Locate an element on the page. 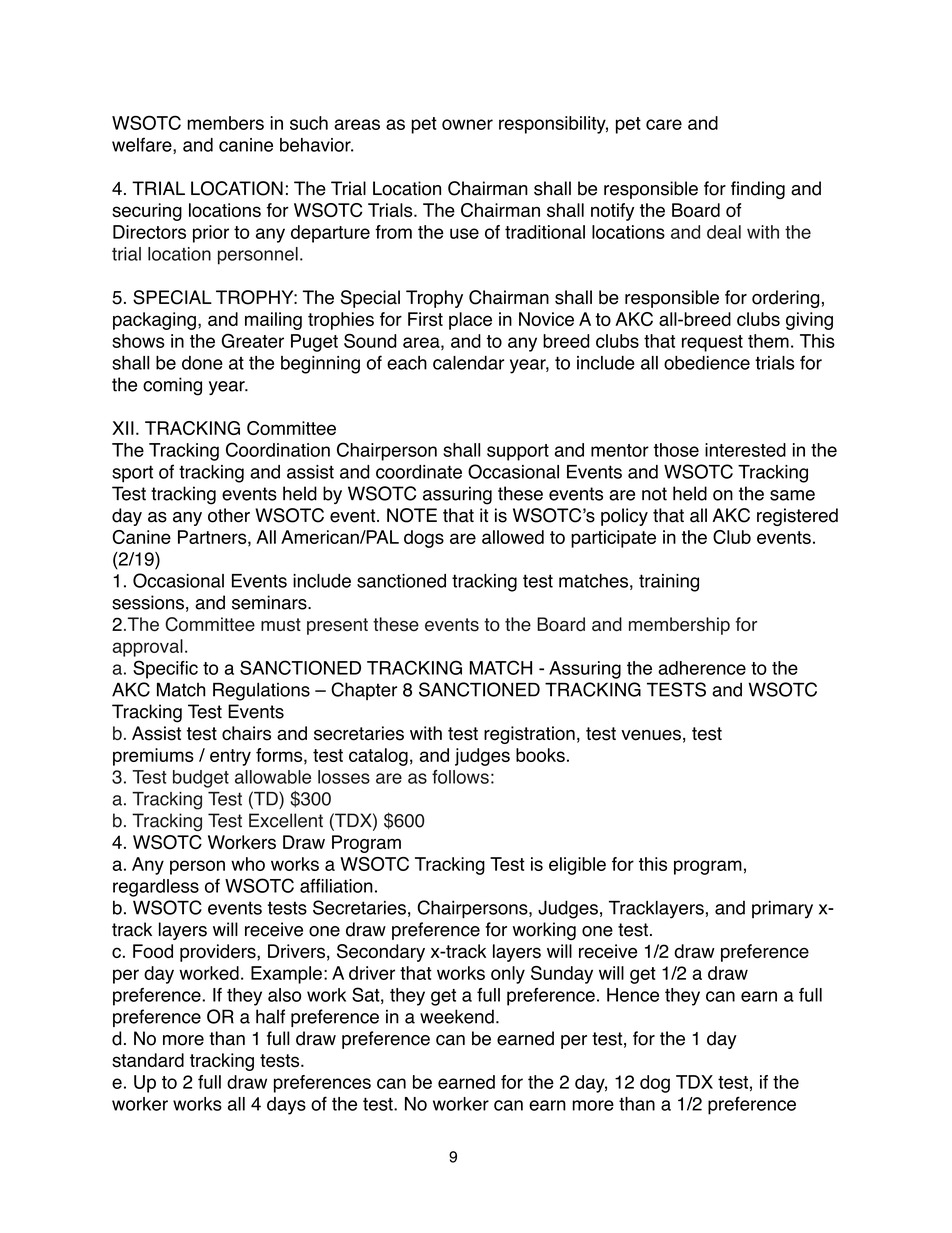 This page has width=952, height=1233. care is located at coordinates (664, 124).
